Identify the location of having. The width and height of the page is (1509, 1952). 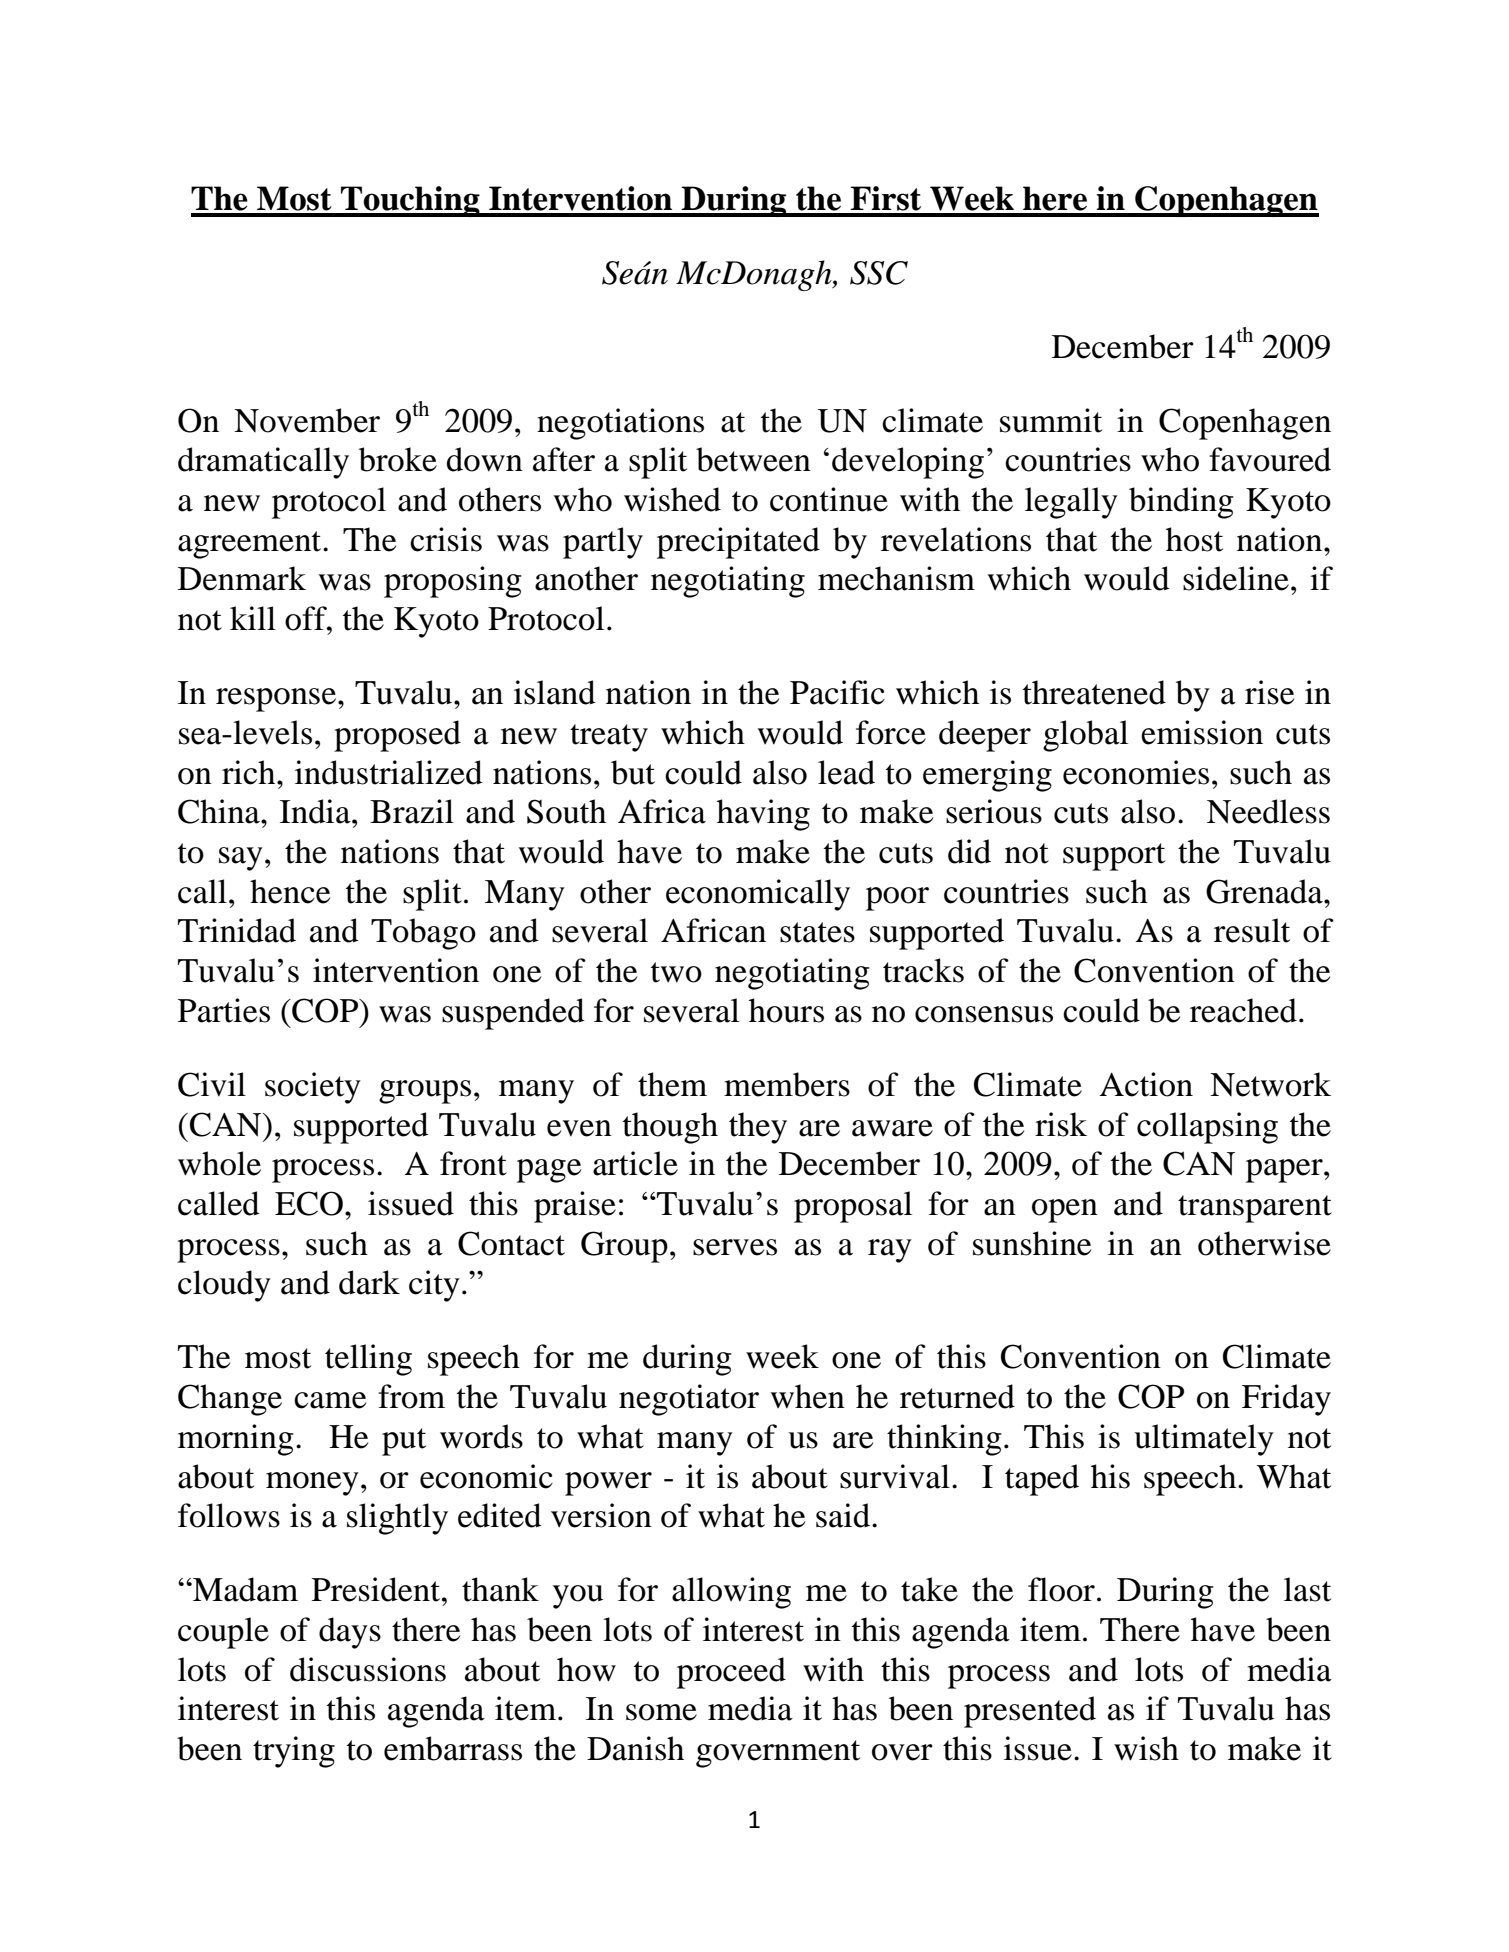
(763, 815).
